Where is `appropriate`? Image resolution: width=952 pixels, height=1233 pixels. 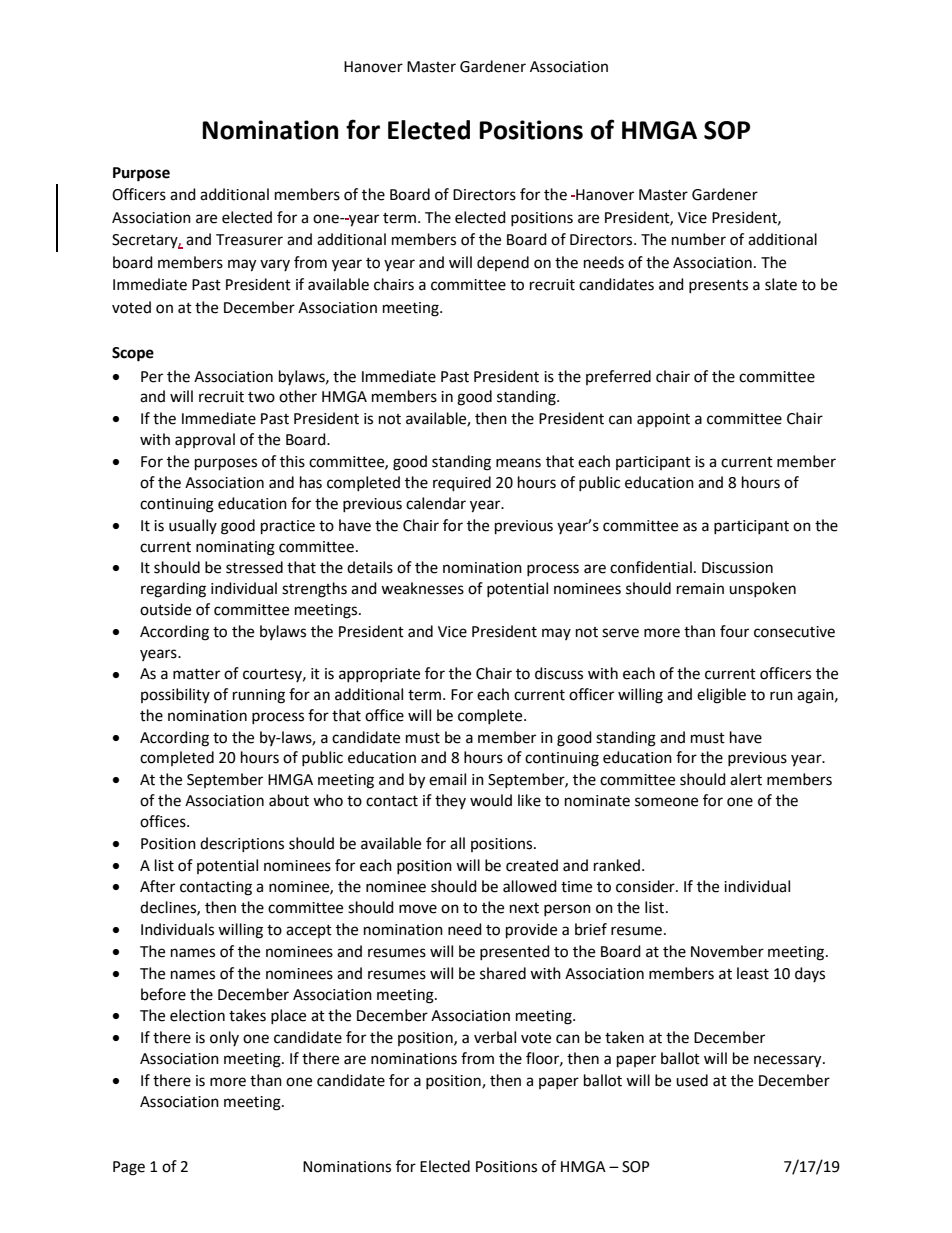 appropriate is located at coordinates (379, 675).
